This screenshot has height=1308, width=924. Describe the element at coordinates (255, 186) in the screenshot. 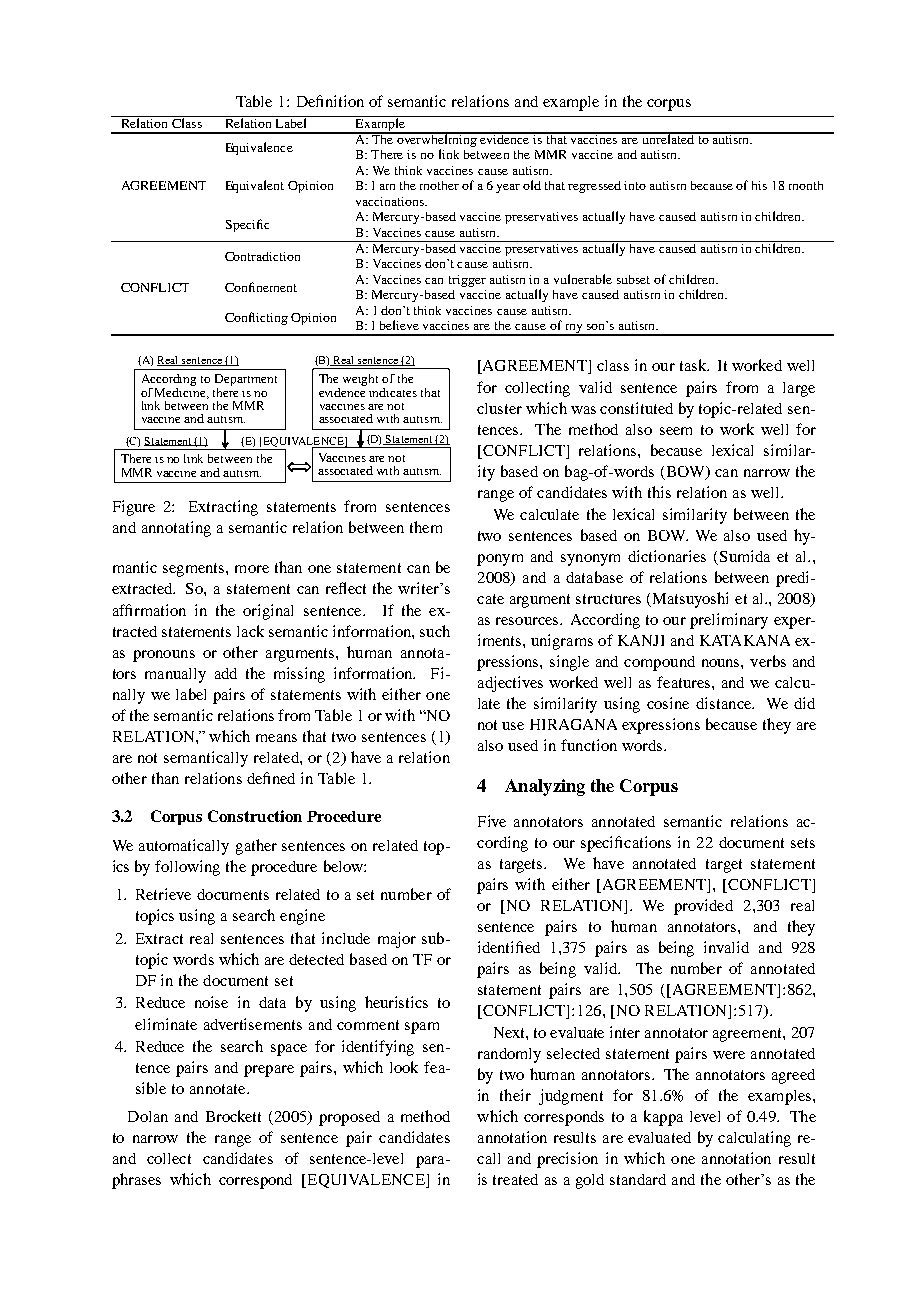

I see `Equivalent` at that location.
